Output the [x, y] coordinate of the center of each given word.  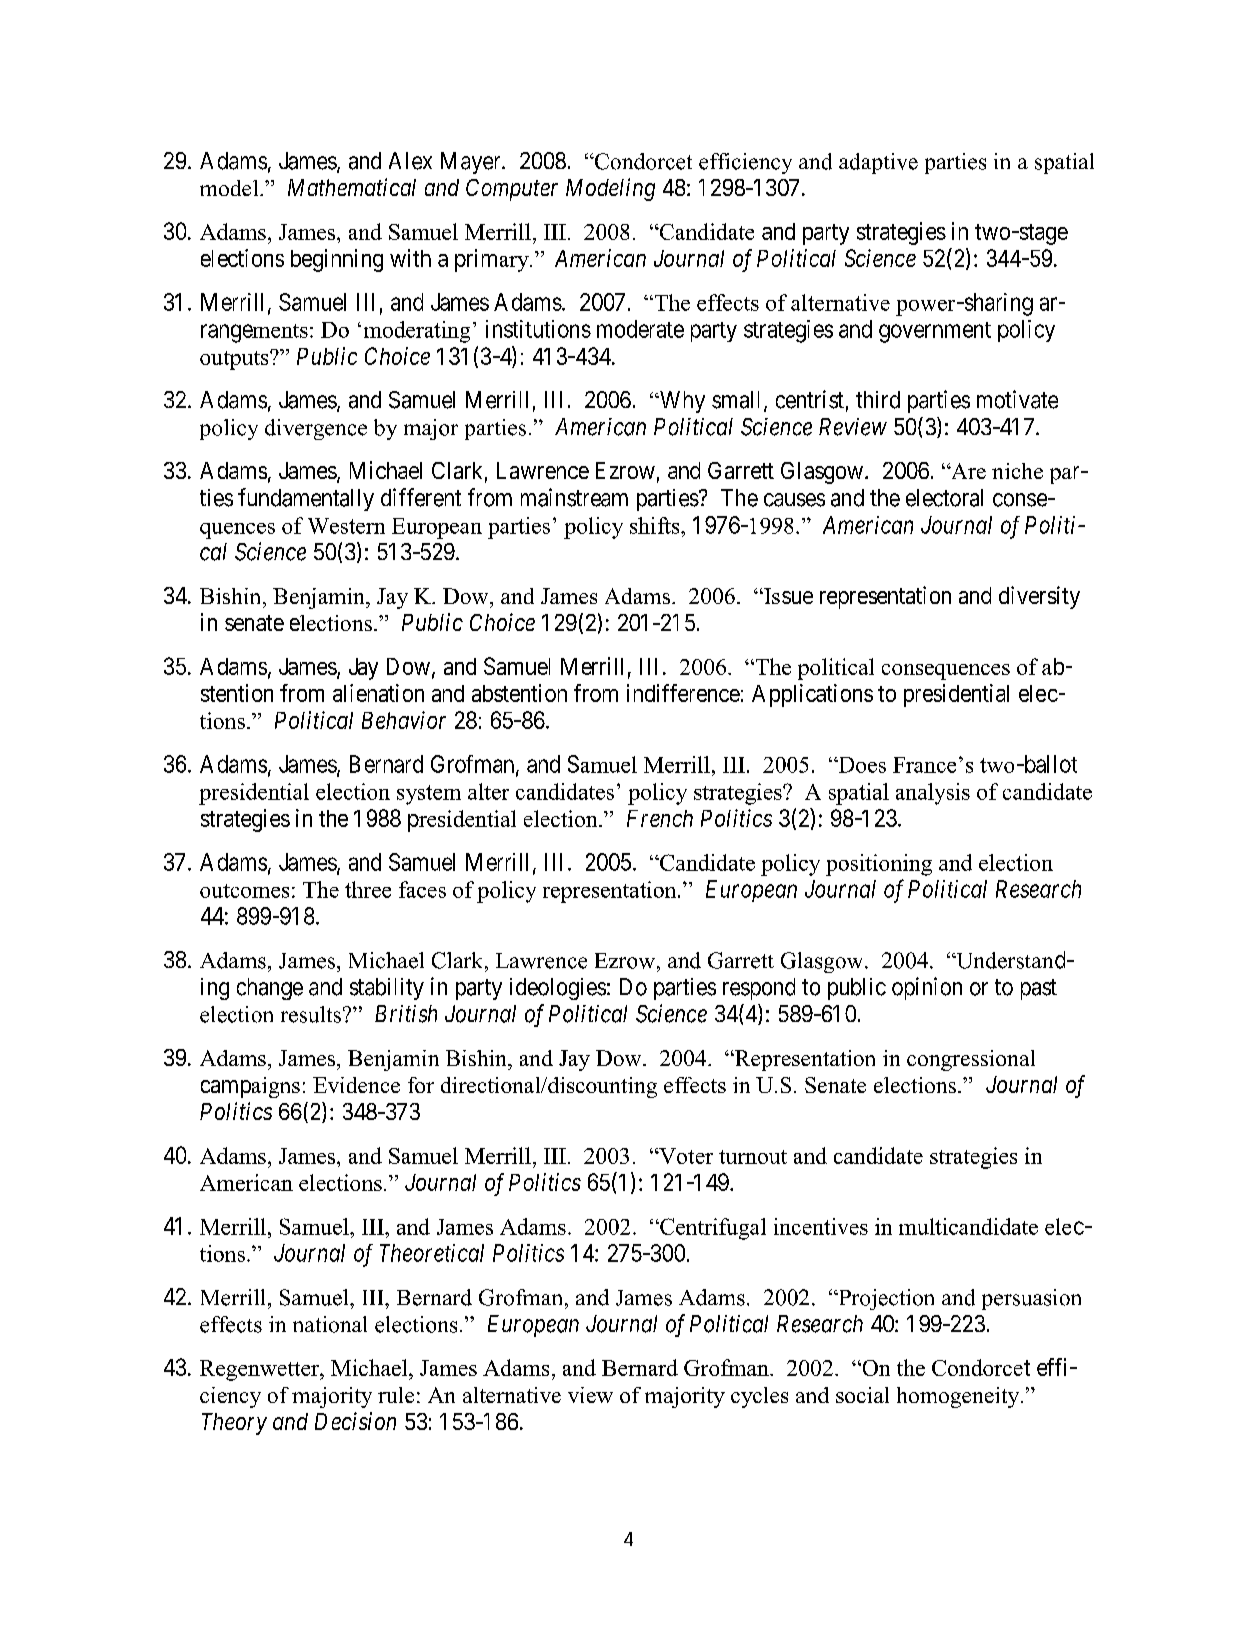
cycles [759, 1397]
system [429, 795]
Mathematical [352, 187]
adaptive [878, 163]
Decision [355, 1421]
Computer [512, 190]
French [660, 818]
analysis [933, 794]
